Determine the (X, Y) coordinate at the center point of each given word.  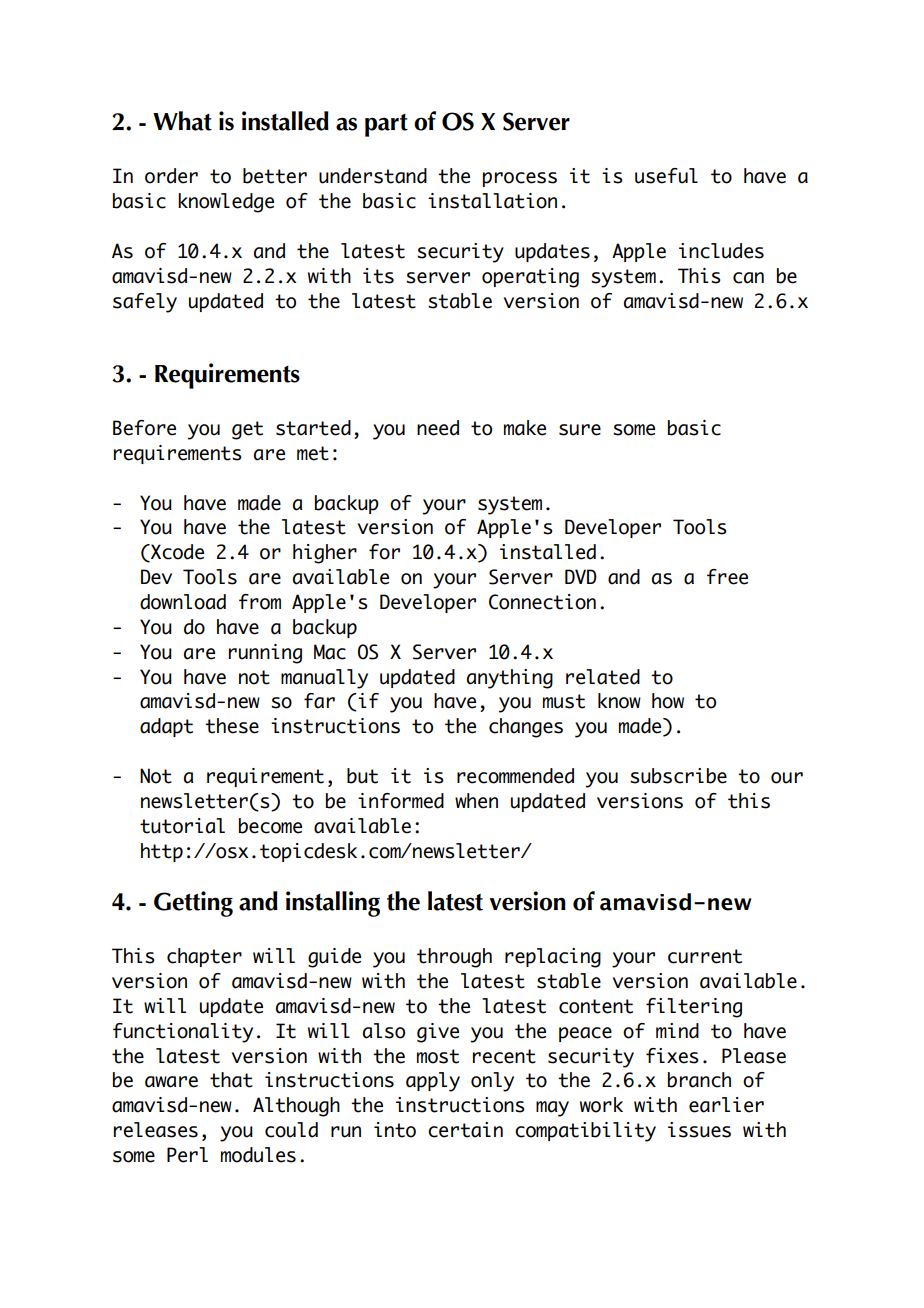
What (182, 121)
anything (510, 679)
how (668, 701)
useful (666, 176)
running (265, 654)
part (386, 125)
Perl (187, 1155)
